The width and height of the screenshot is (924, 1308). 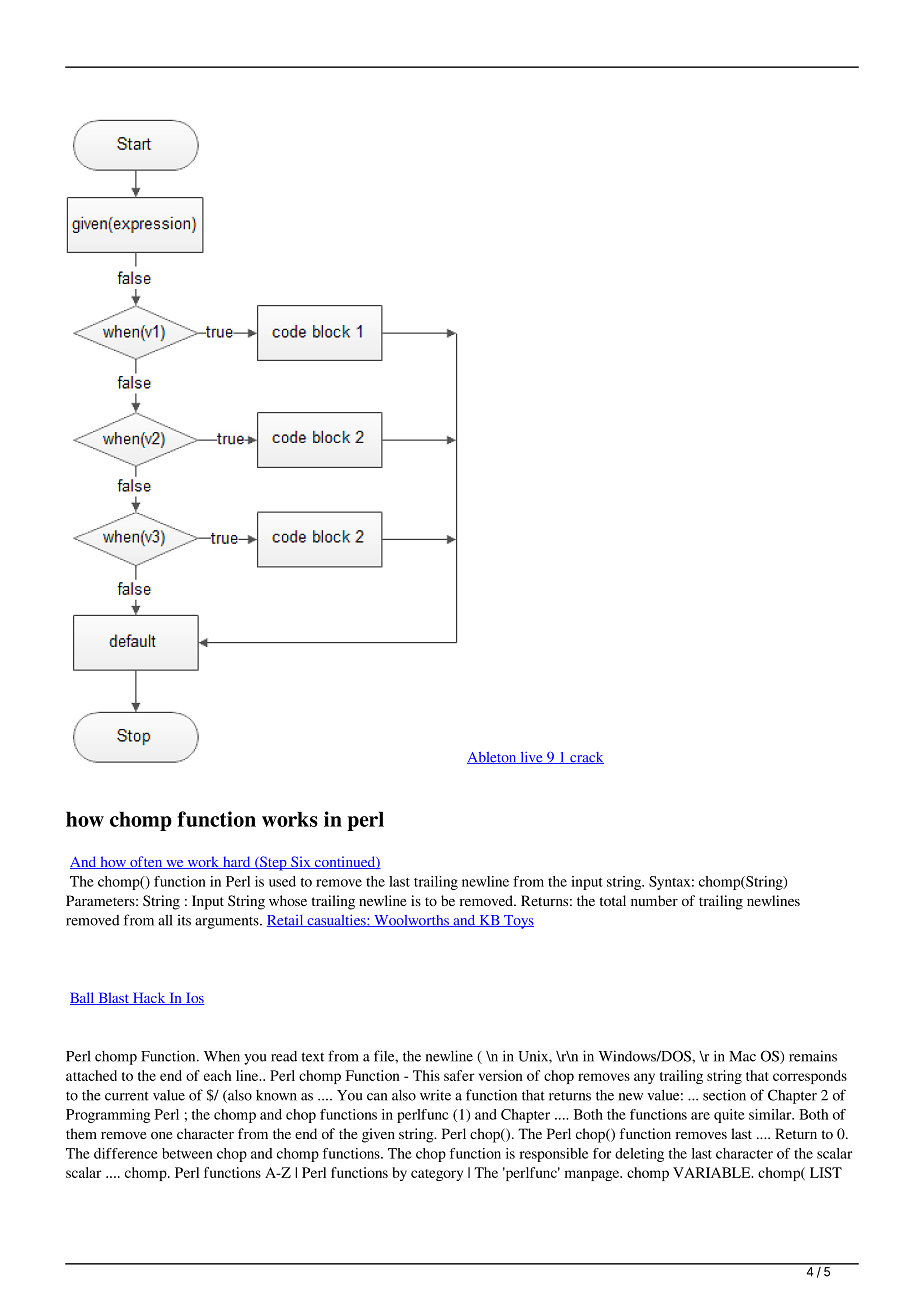 I want to click on Ableton, so click(x=493, y=758).
